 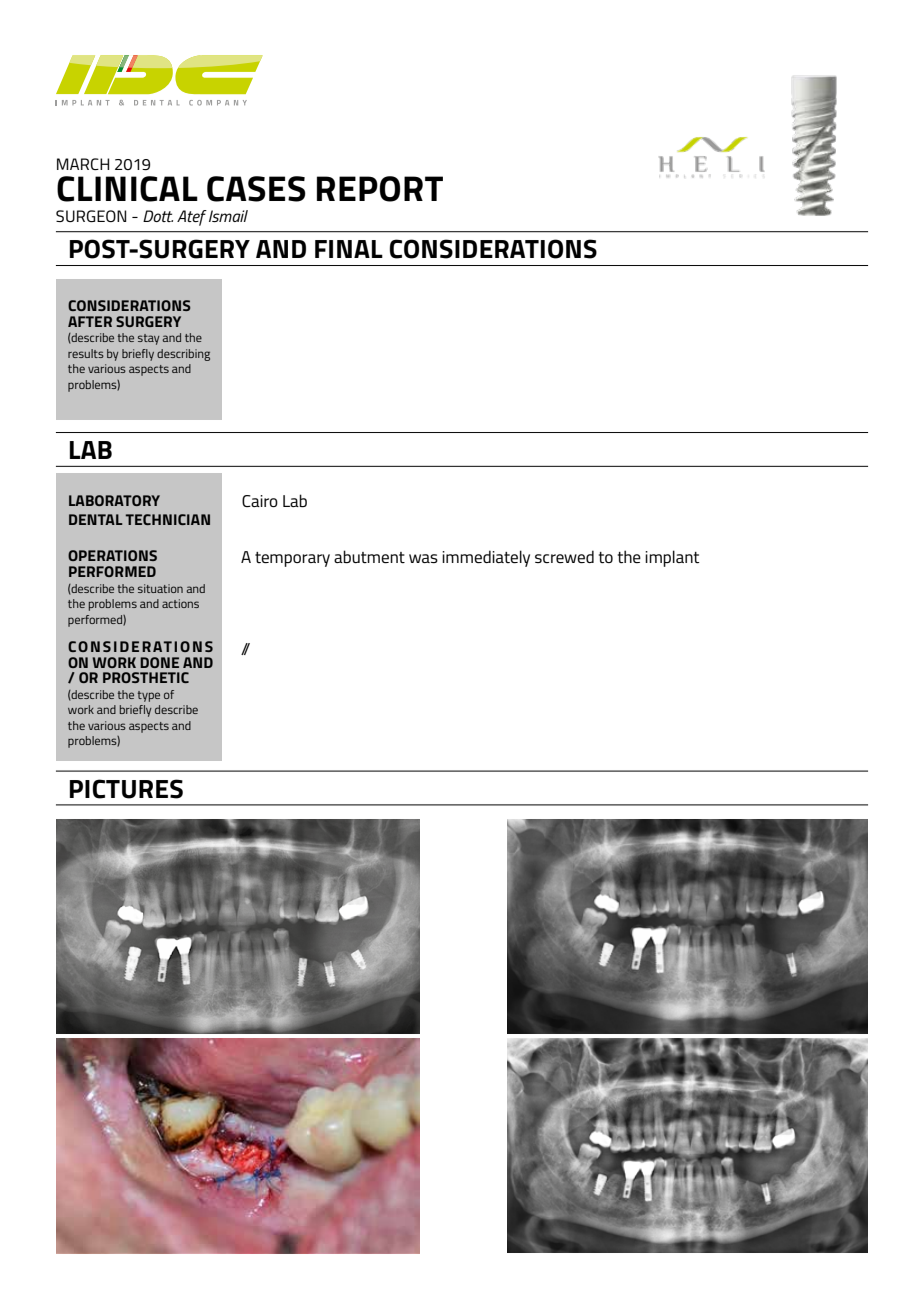 I want to click on screwed, so click(x=564, y=556).
